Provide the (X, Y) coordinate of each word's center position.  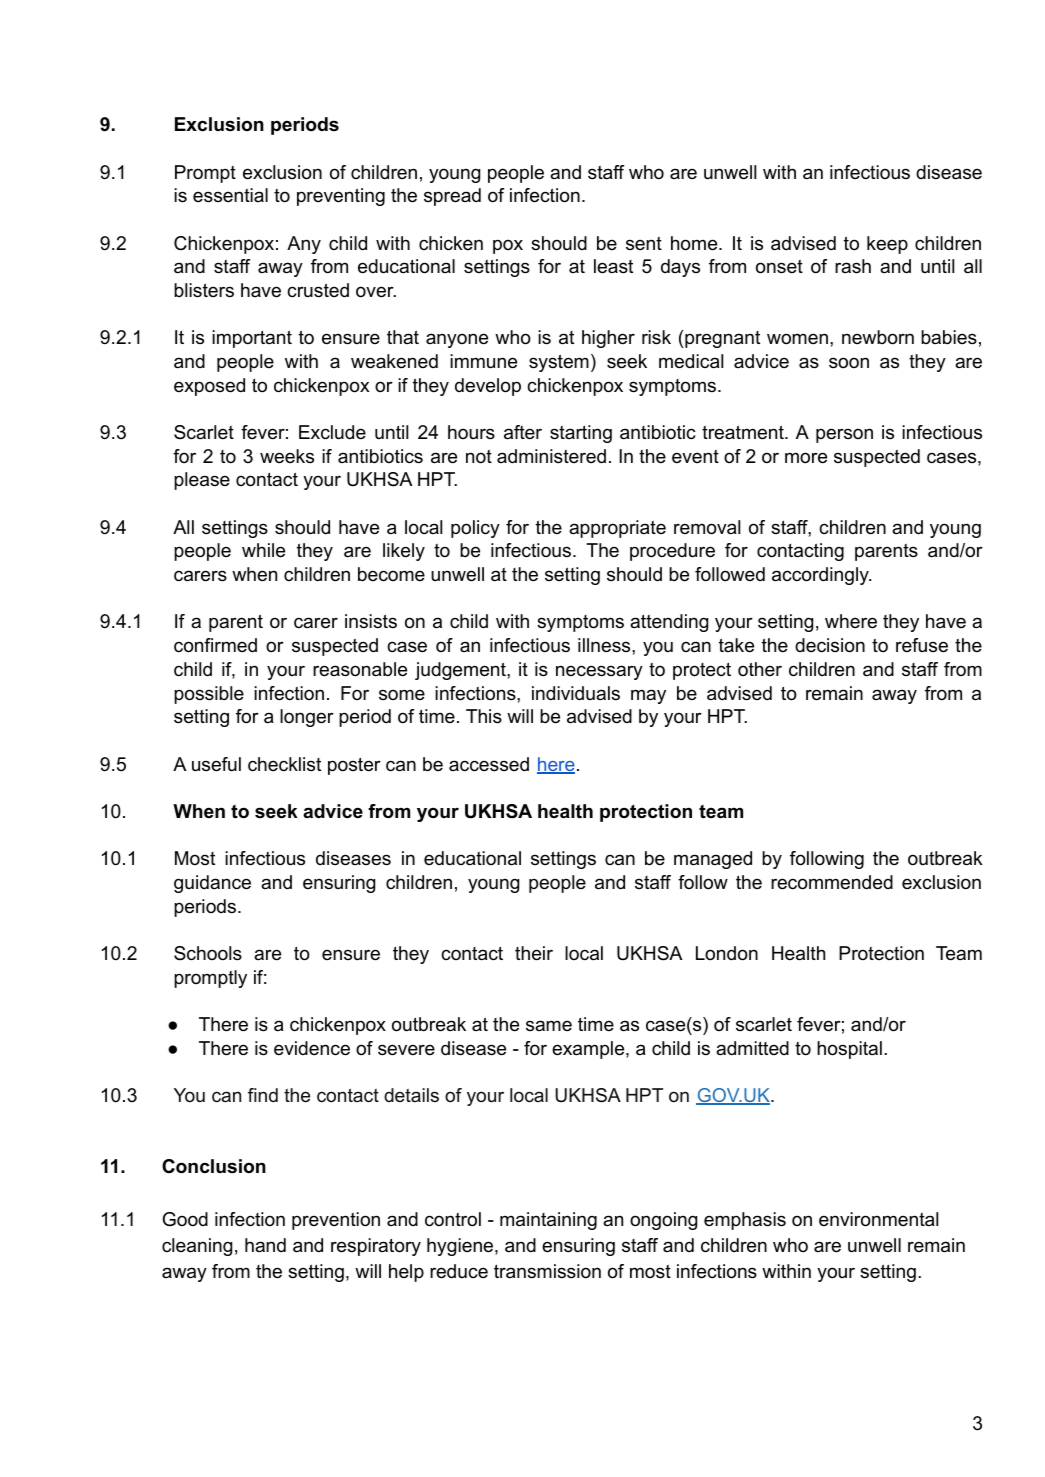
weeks (287, 456)
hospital (849, 1050)
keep (887, 245)
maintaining (548, 1221)
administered (551, 456)
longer (307, 718)
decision (830, 645)
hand (265, 1245)
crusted (318, 290)
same (549, 1025)
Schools (208, 953)
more (806, 458)
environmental (878, 1219)
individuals (576, 693)
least (613, 266)
